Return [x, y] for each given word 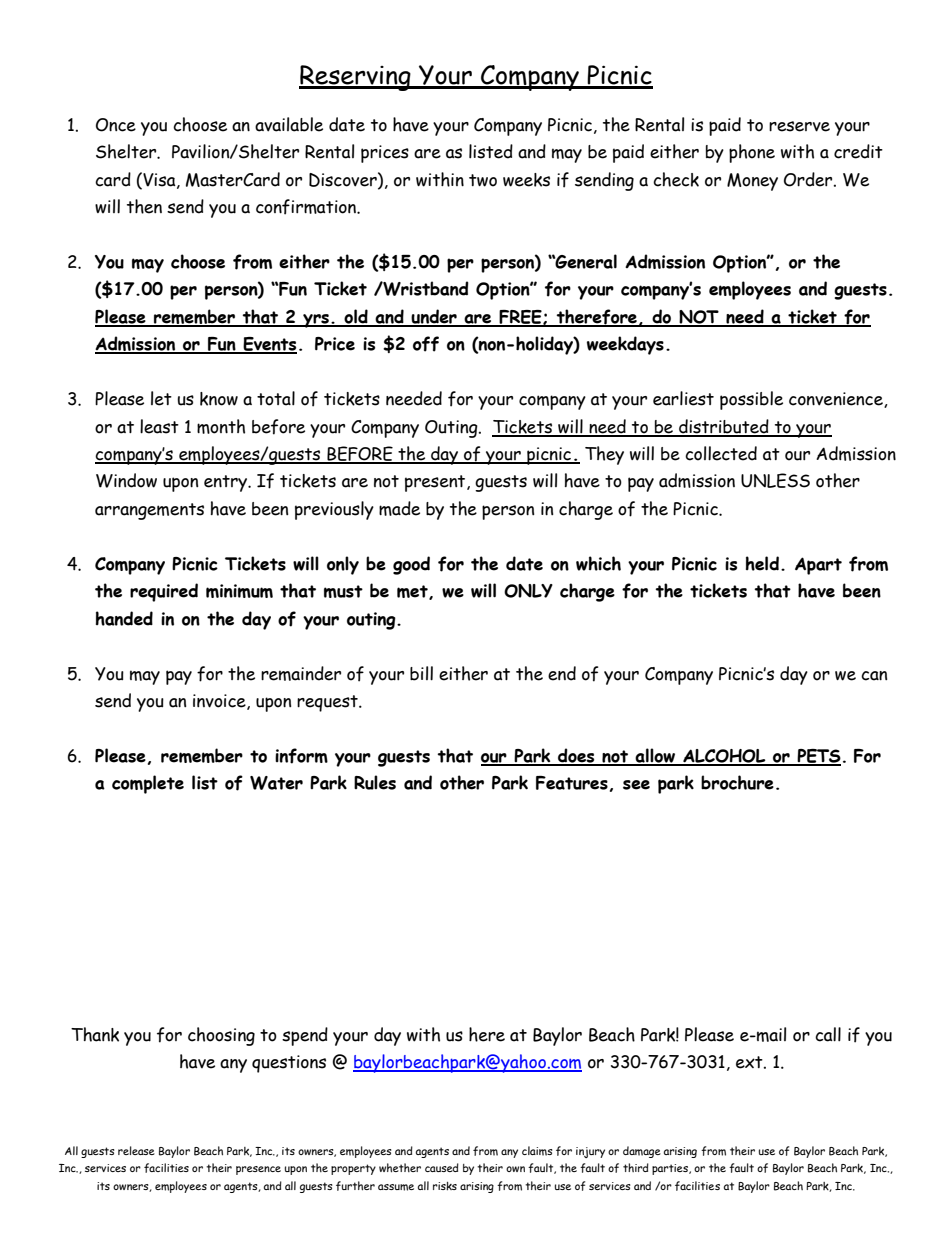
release [136, 1150]
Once [116, 125]
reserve [799, 126]
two [483, 180]
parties [671, 1169]
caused [442, 1167]
